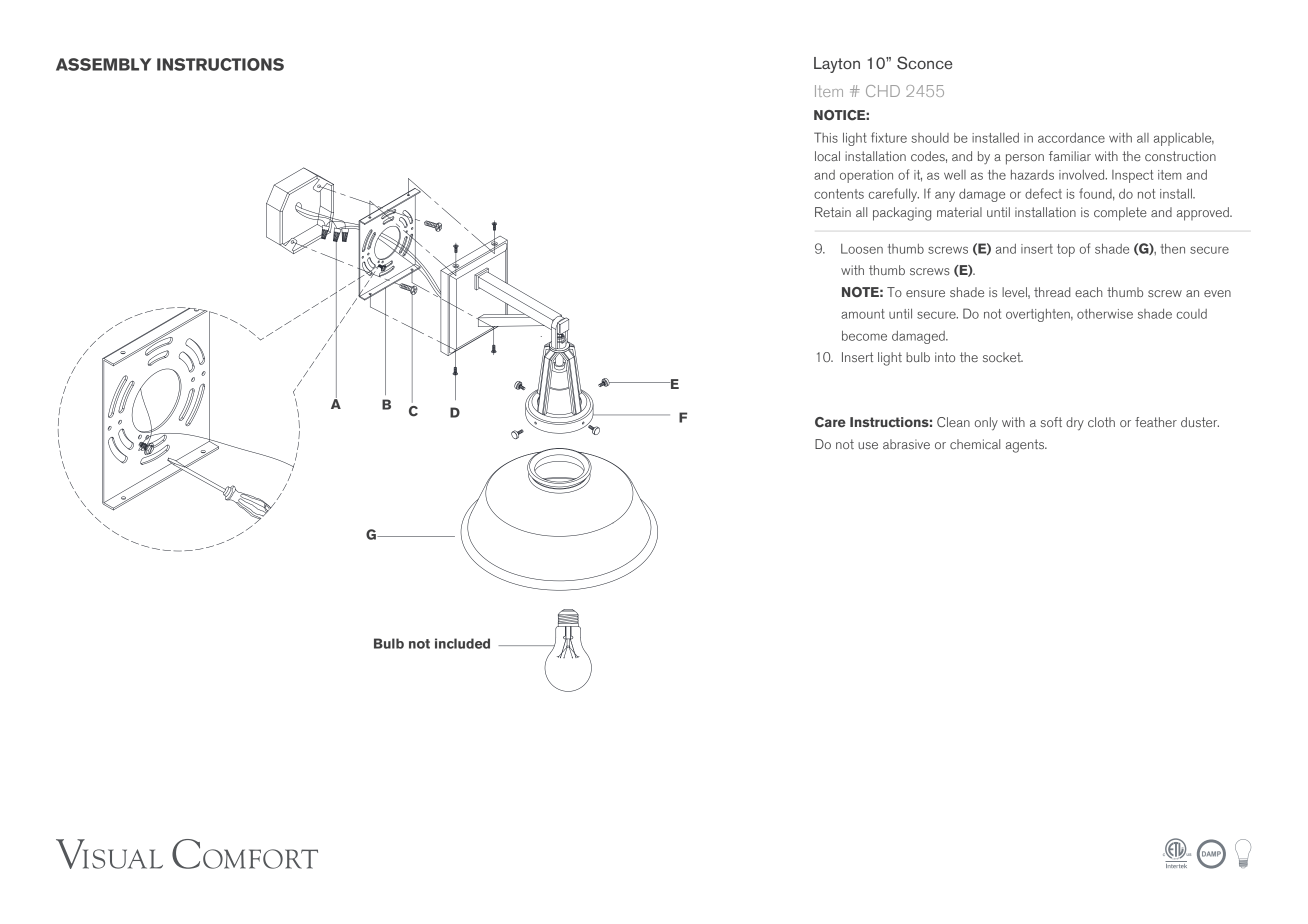 This screenshot has height=924, width=1308. I want to click on Layton, so click(837, 65).
